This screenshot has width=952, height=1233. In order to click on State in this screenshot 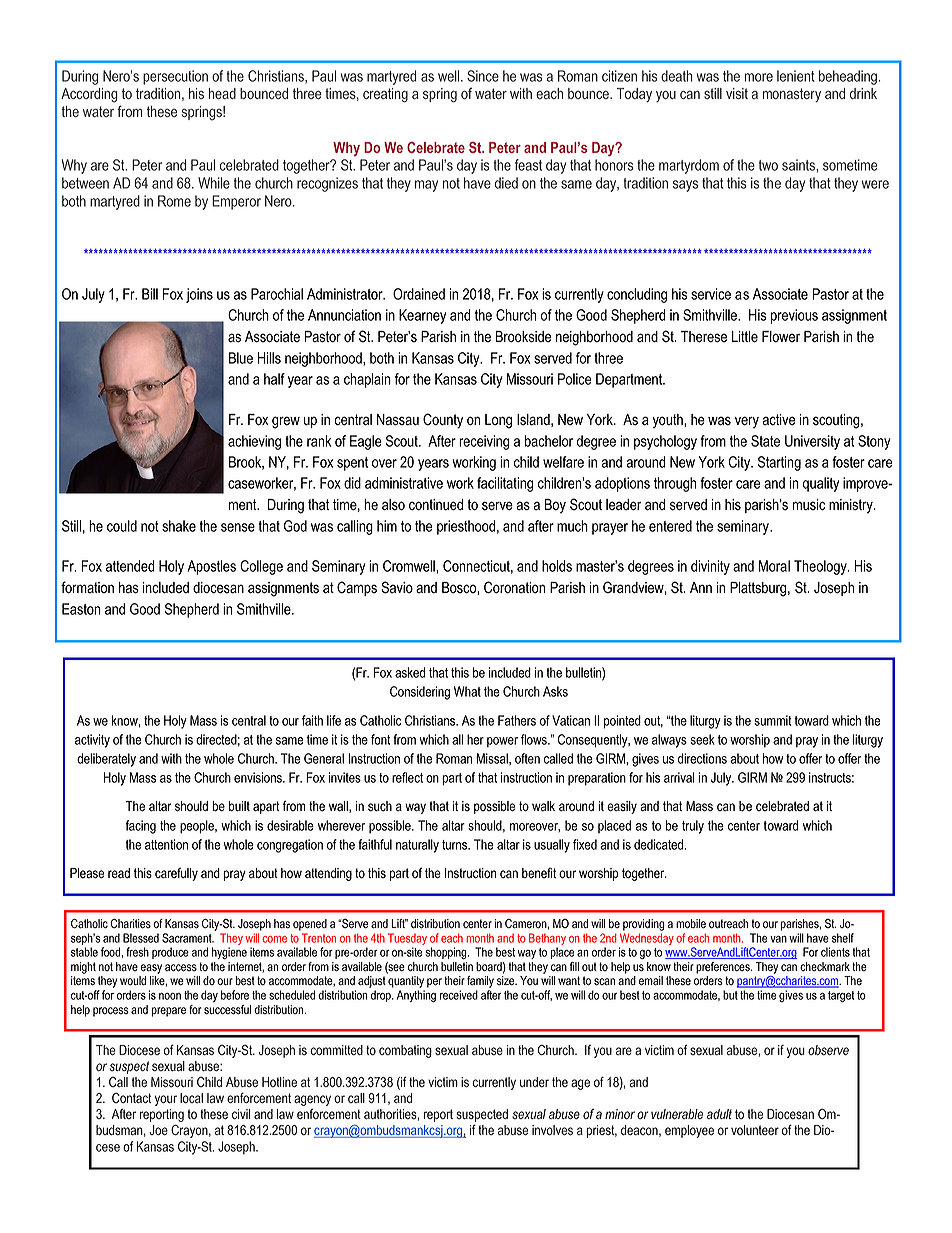, I will do `click(765, 441)`.
